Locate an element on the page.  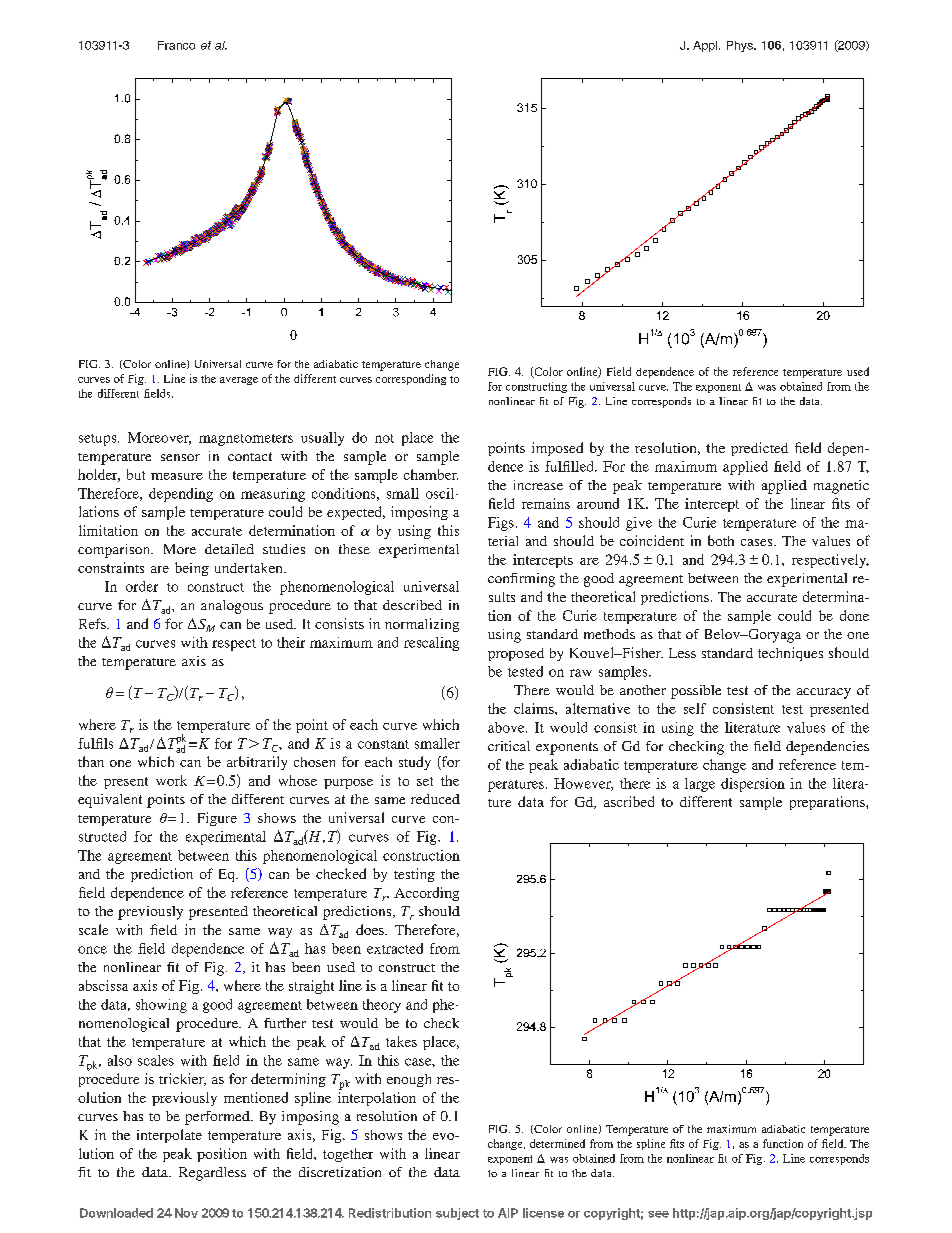
analogous is located at coordinates (232, 607).
